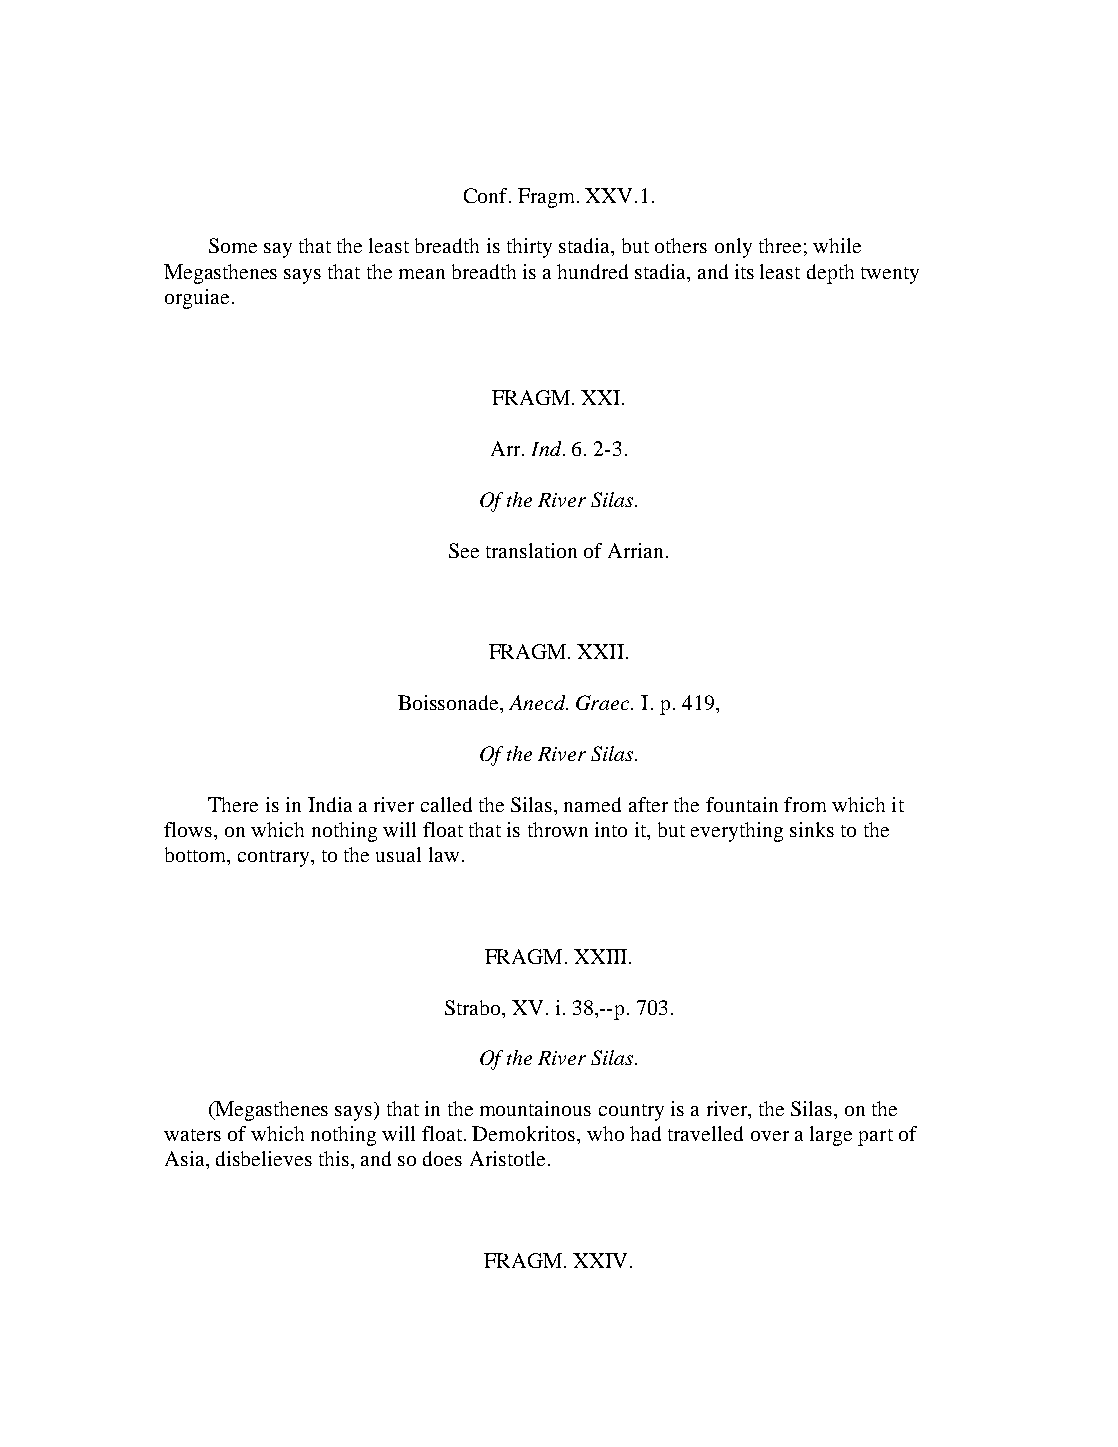 The width and height of the page is (1118, 1447). Describe the element at coordinates (264, 1158) in the page. I see `disbelieves` at that location.
